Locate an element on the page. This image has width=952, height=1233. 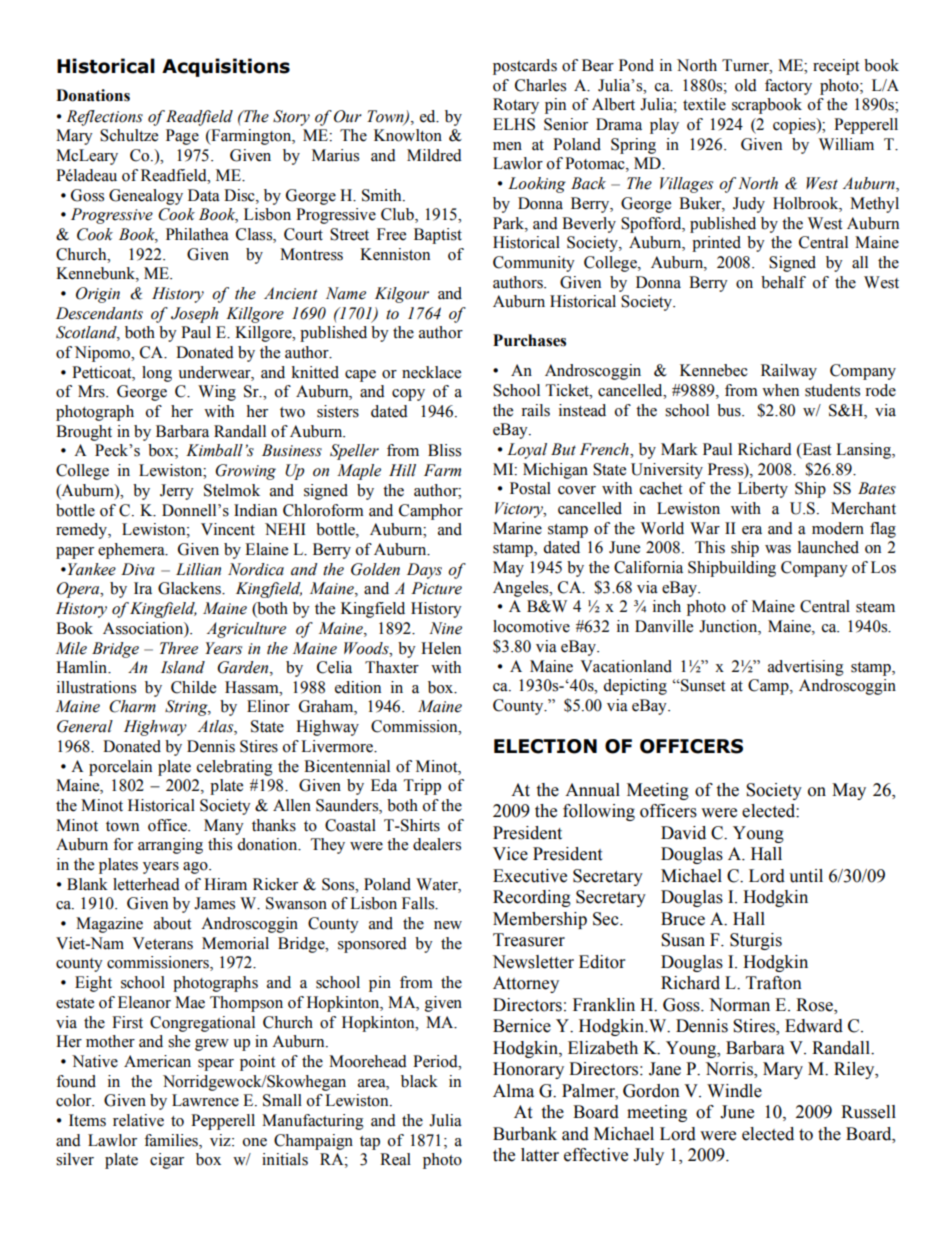
Page is located at coordinates (182, 137).
